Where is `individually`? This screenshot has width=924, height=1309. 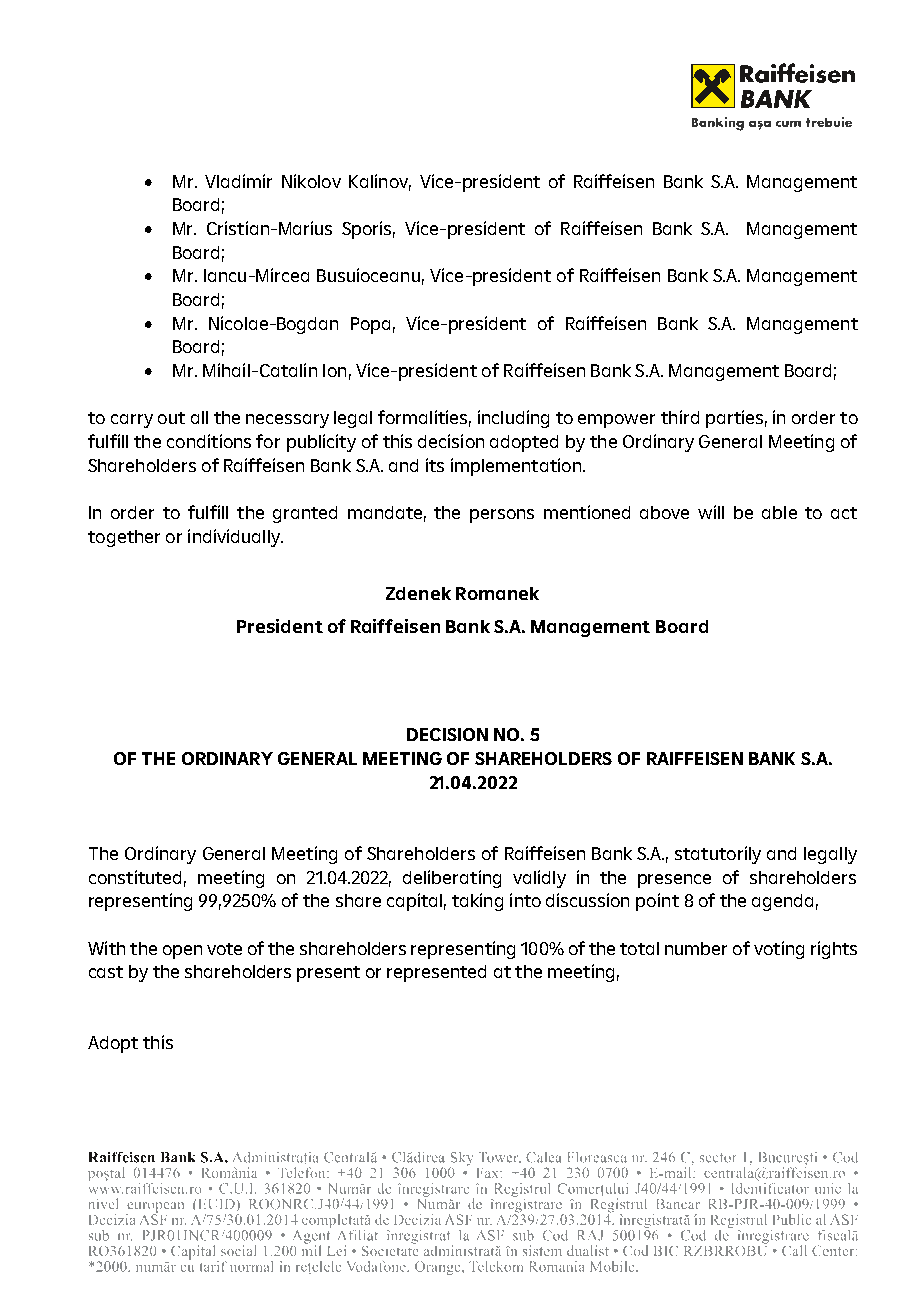
individually is located at coordinates (235, 538).
